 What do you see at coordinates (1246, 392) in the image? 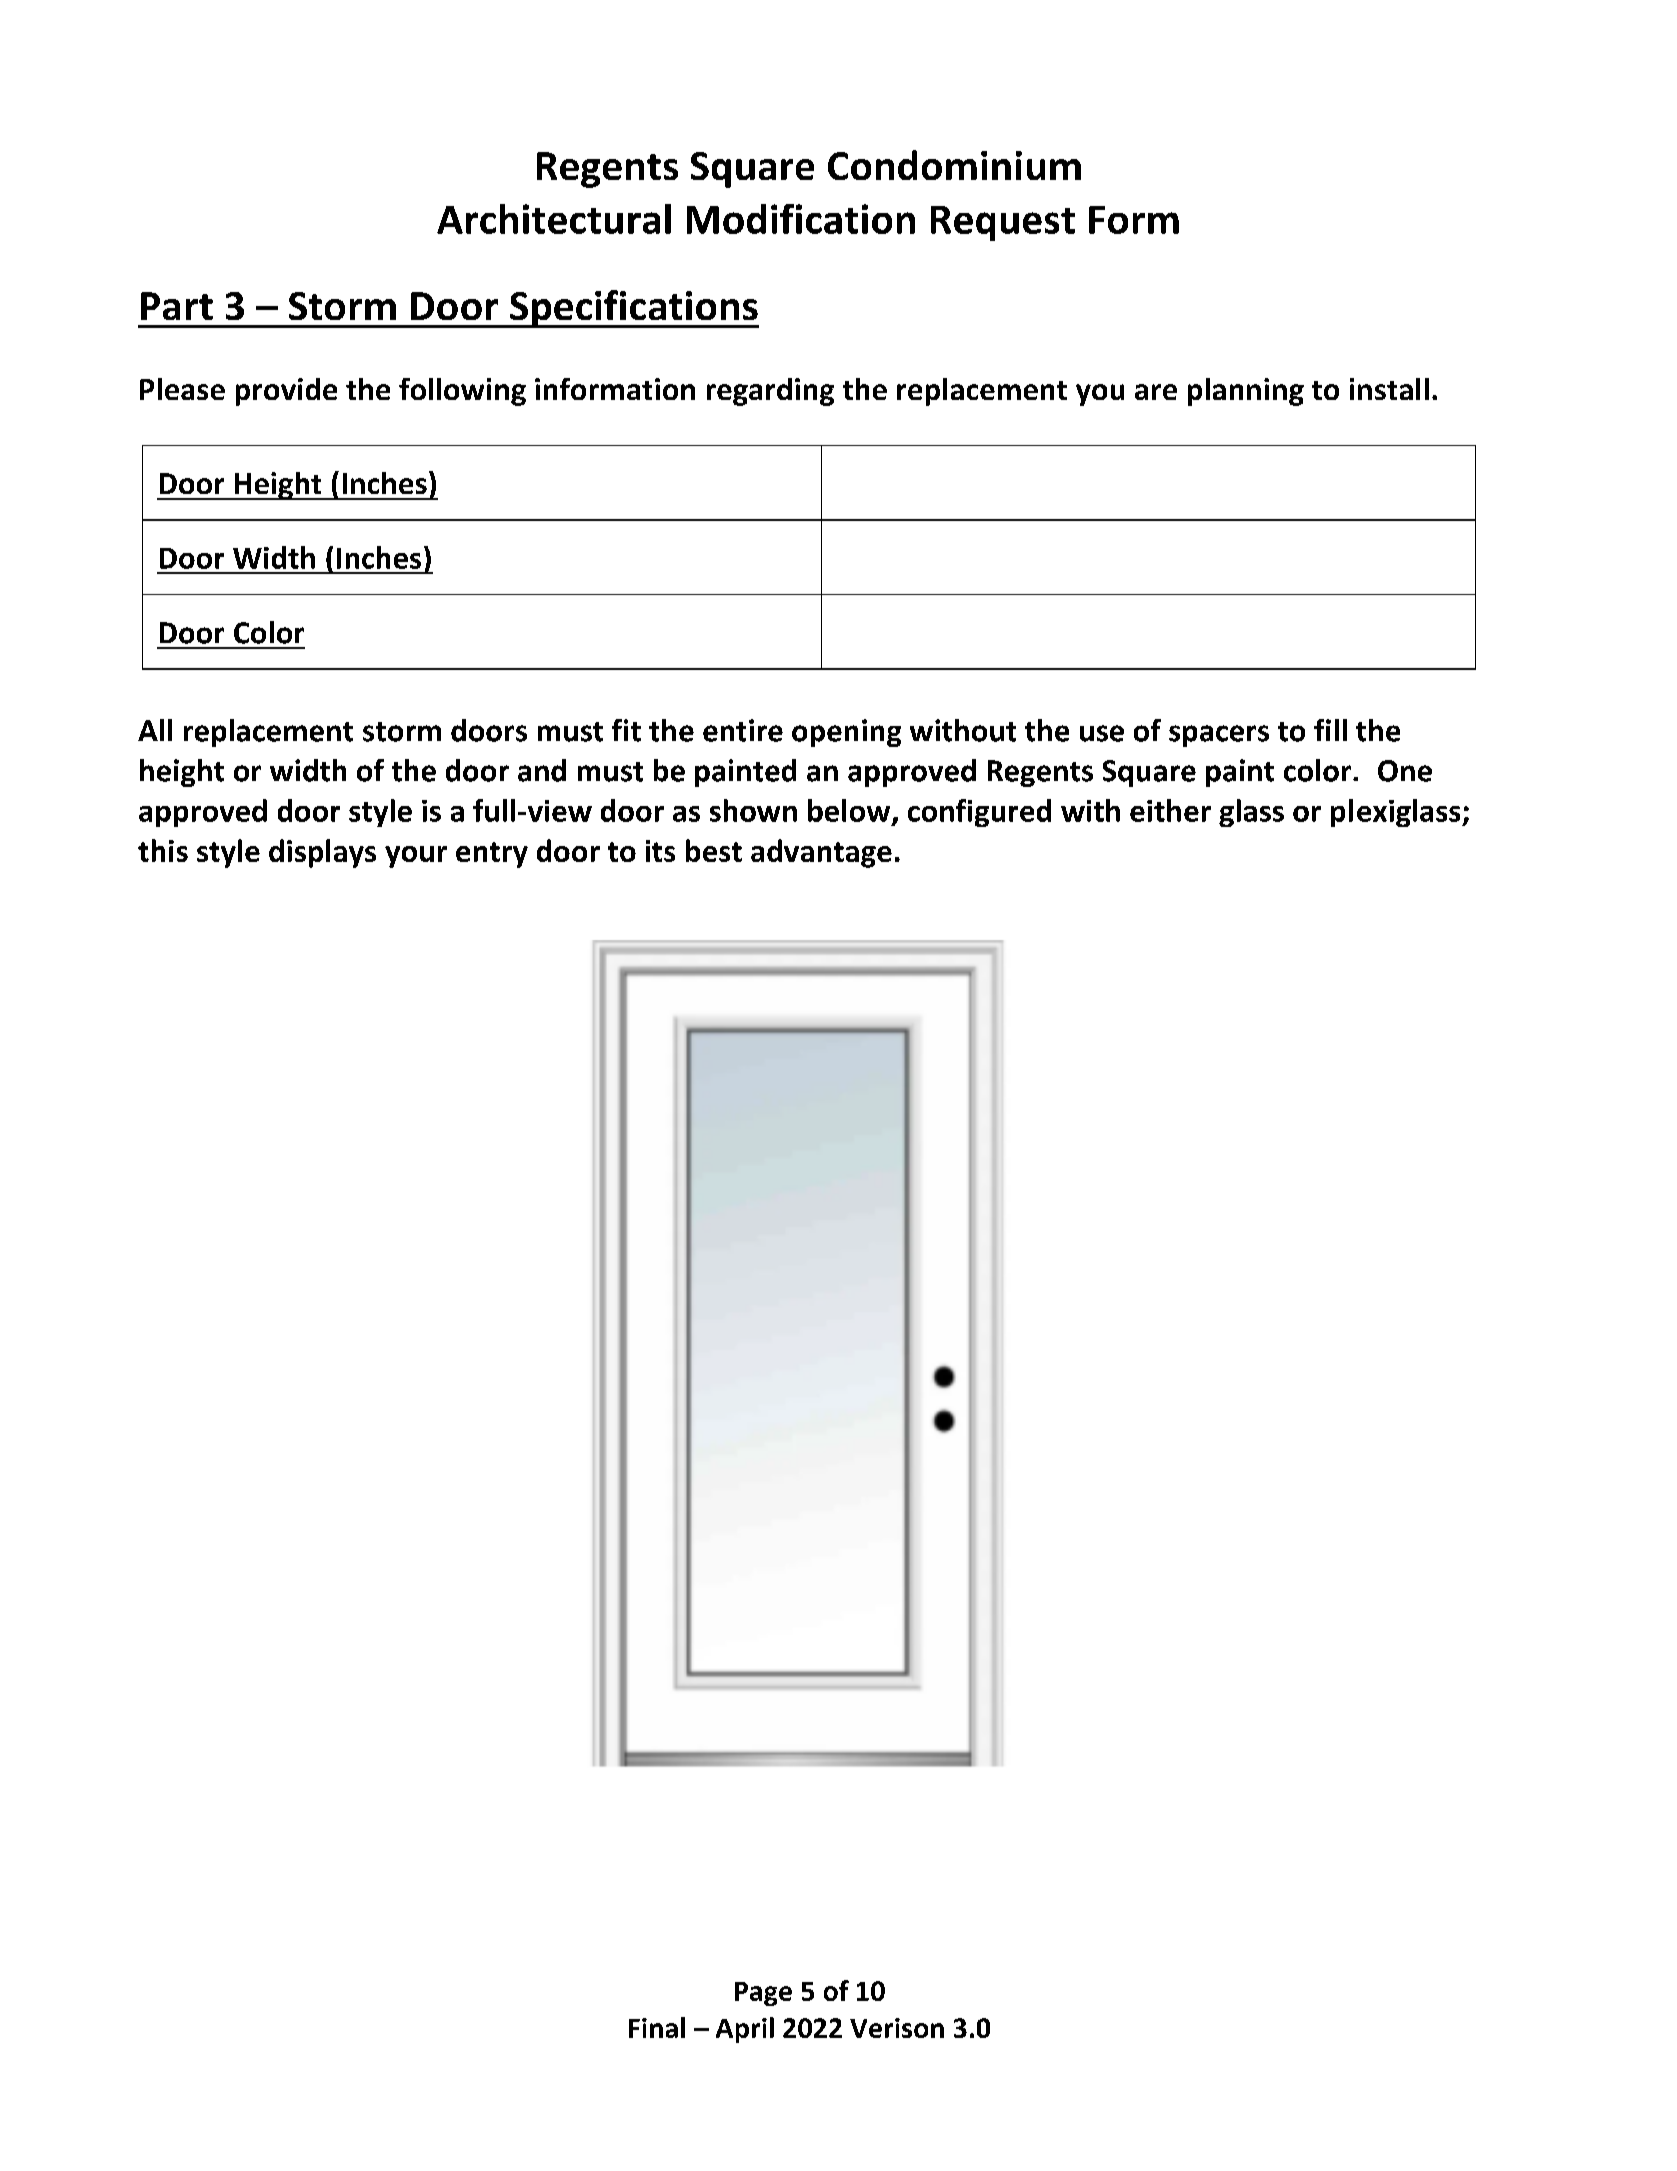
I see `planning` at bounding box center [1246, 392].
